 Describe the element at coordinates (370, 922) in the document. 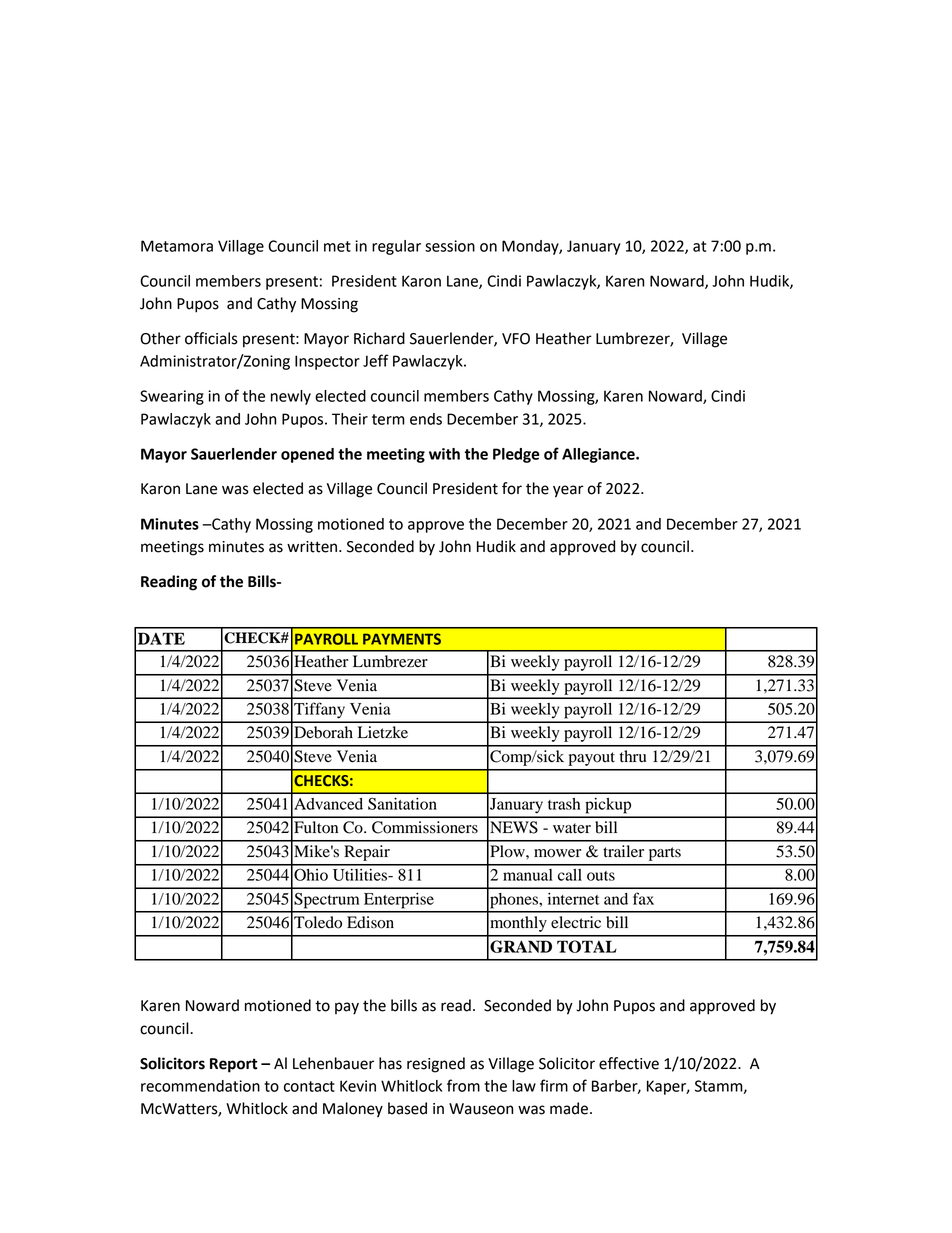

I see `Edison` at that location.
